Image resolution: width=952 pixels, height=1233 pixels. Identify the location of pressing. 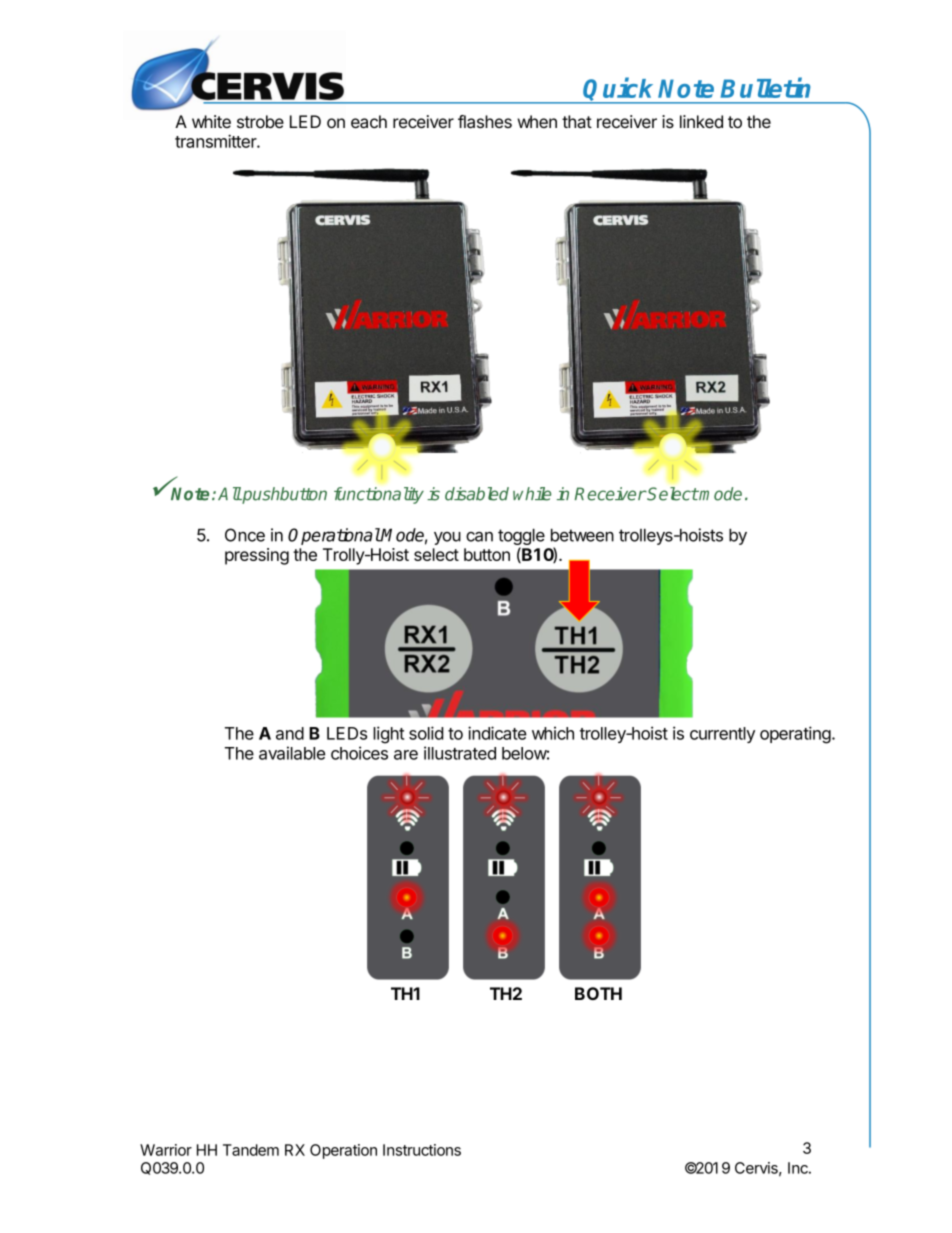
(257, 556).
